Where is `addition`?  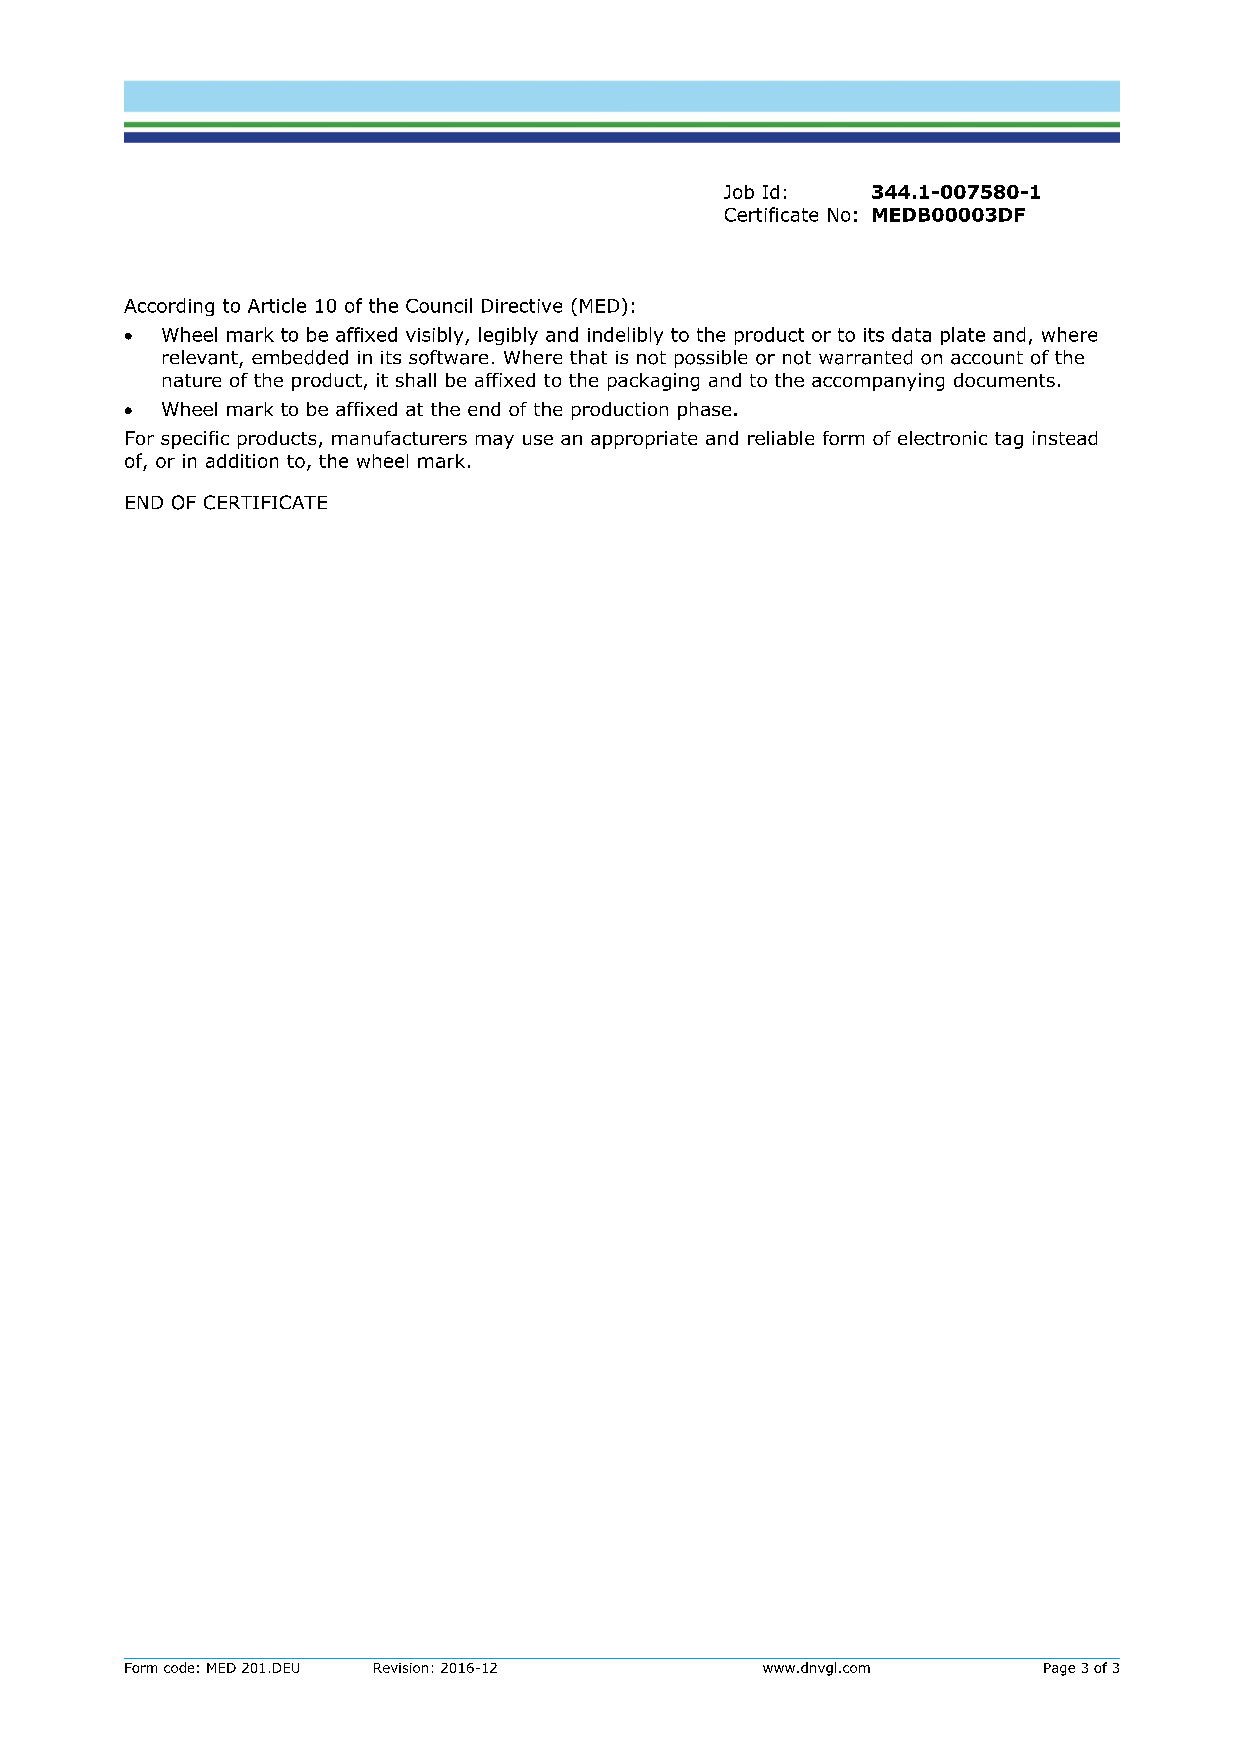 addition is located at coordinates (242, 461).
